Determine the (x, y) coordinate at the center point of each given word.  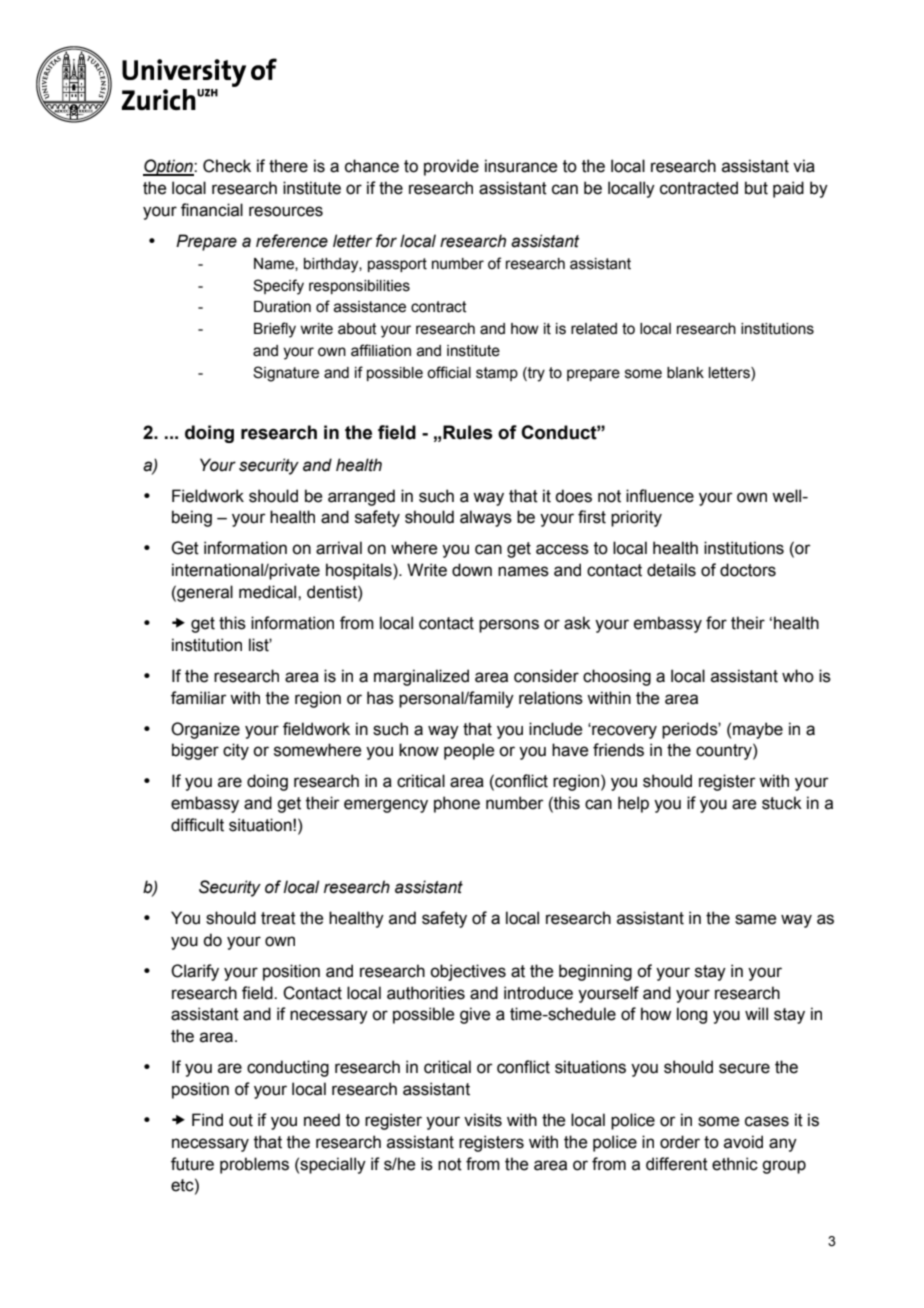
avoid (743, 1142)
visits (483, 1120)
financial (212, 210)
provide (451, 167)
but (756, 188)
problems (254, 1165)
